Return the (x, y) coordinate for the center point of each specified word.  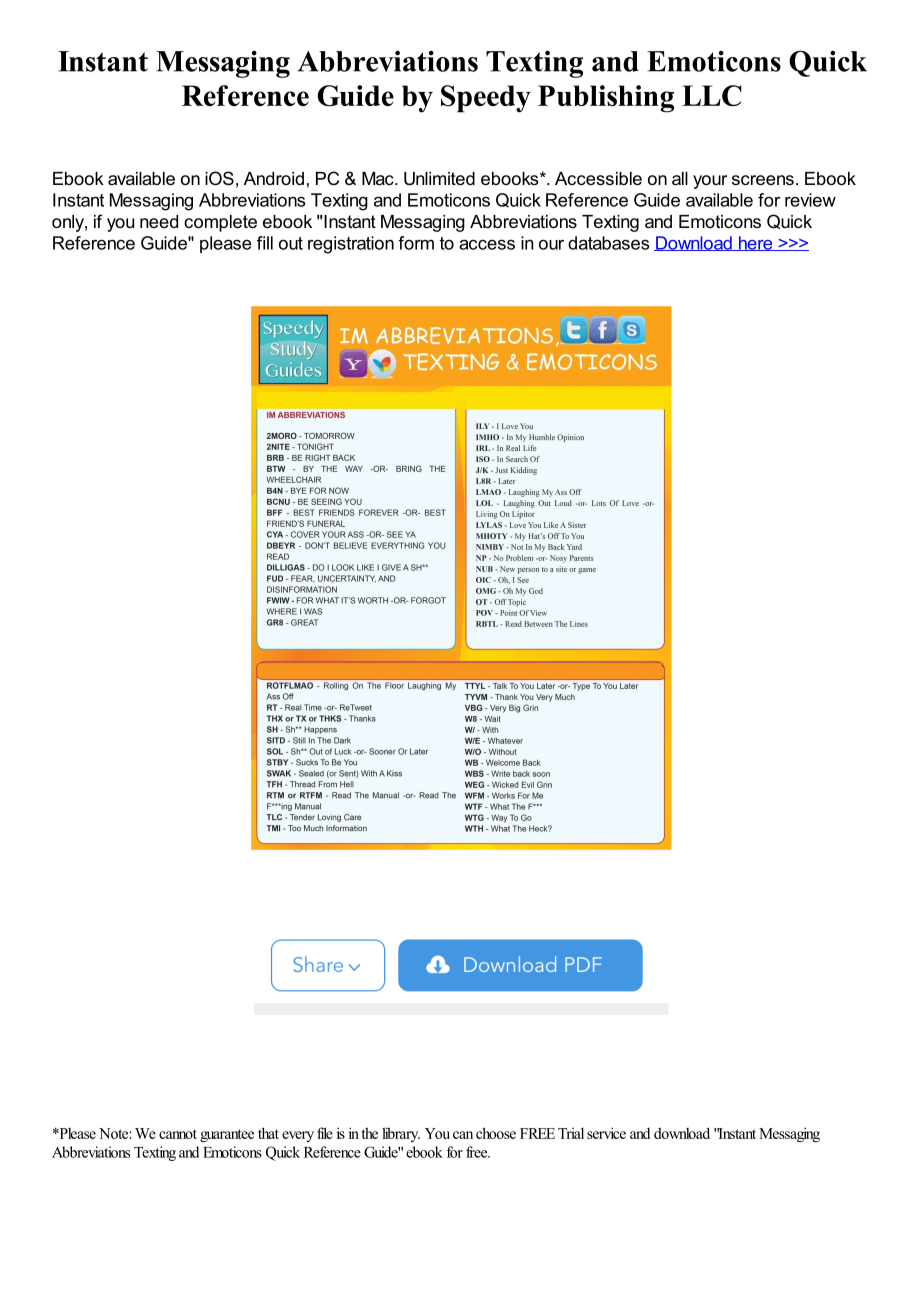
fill (265, 243)
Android (274, 178)
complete (220, 223)
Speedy (486, 99)
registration (351, 245)
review (810, 200)
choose (496, 1133)
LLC (712, 95)
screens (763, 180)
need (159, 221)
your (710, 182)
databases (609, 243)
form (416, 243)
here (755, 243)
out (291, 243)
